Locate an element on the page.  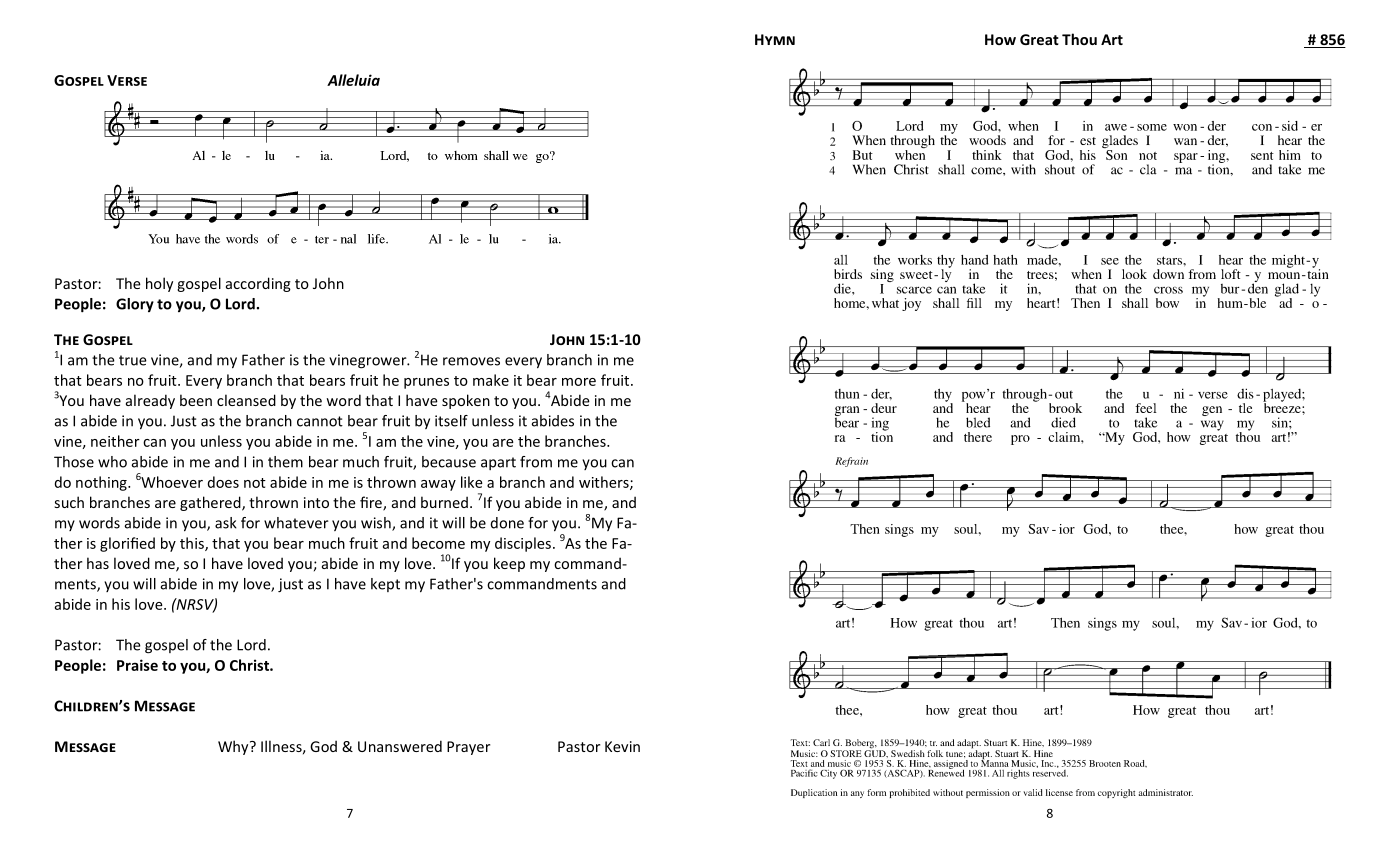
Why is located at coordinates (234, 747).
